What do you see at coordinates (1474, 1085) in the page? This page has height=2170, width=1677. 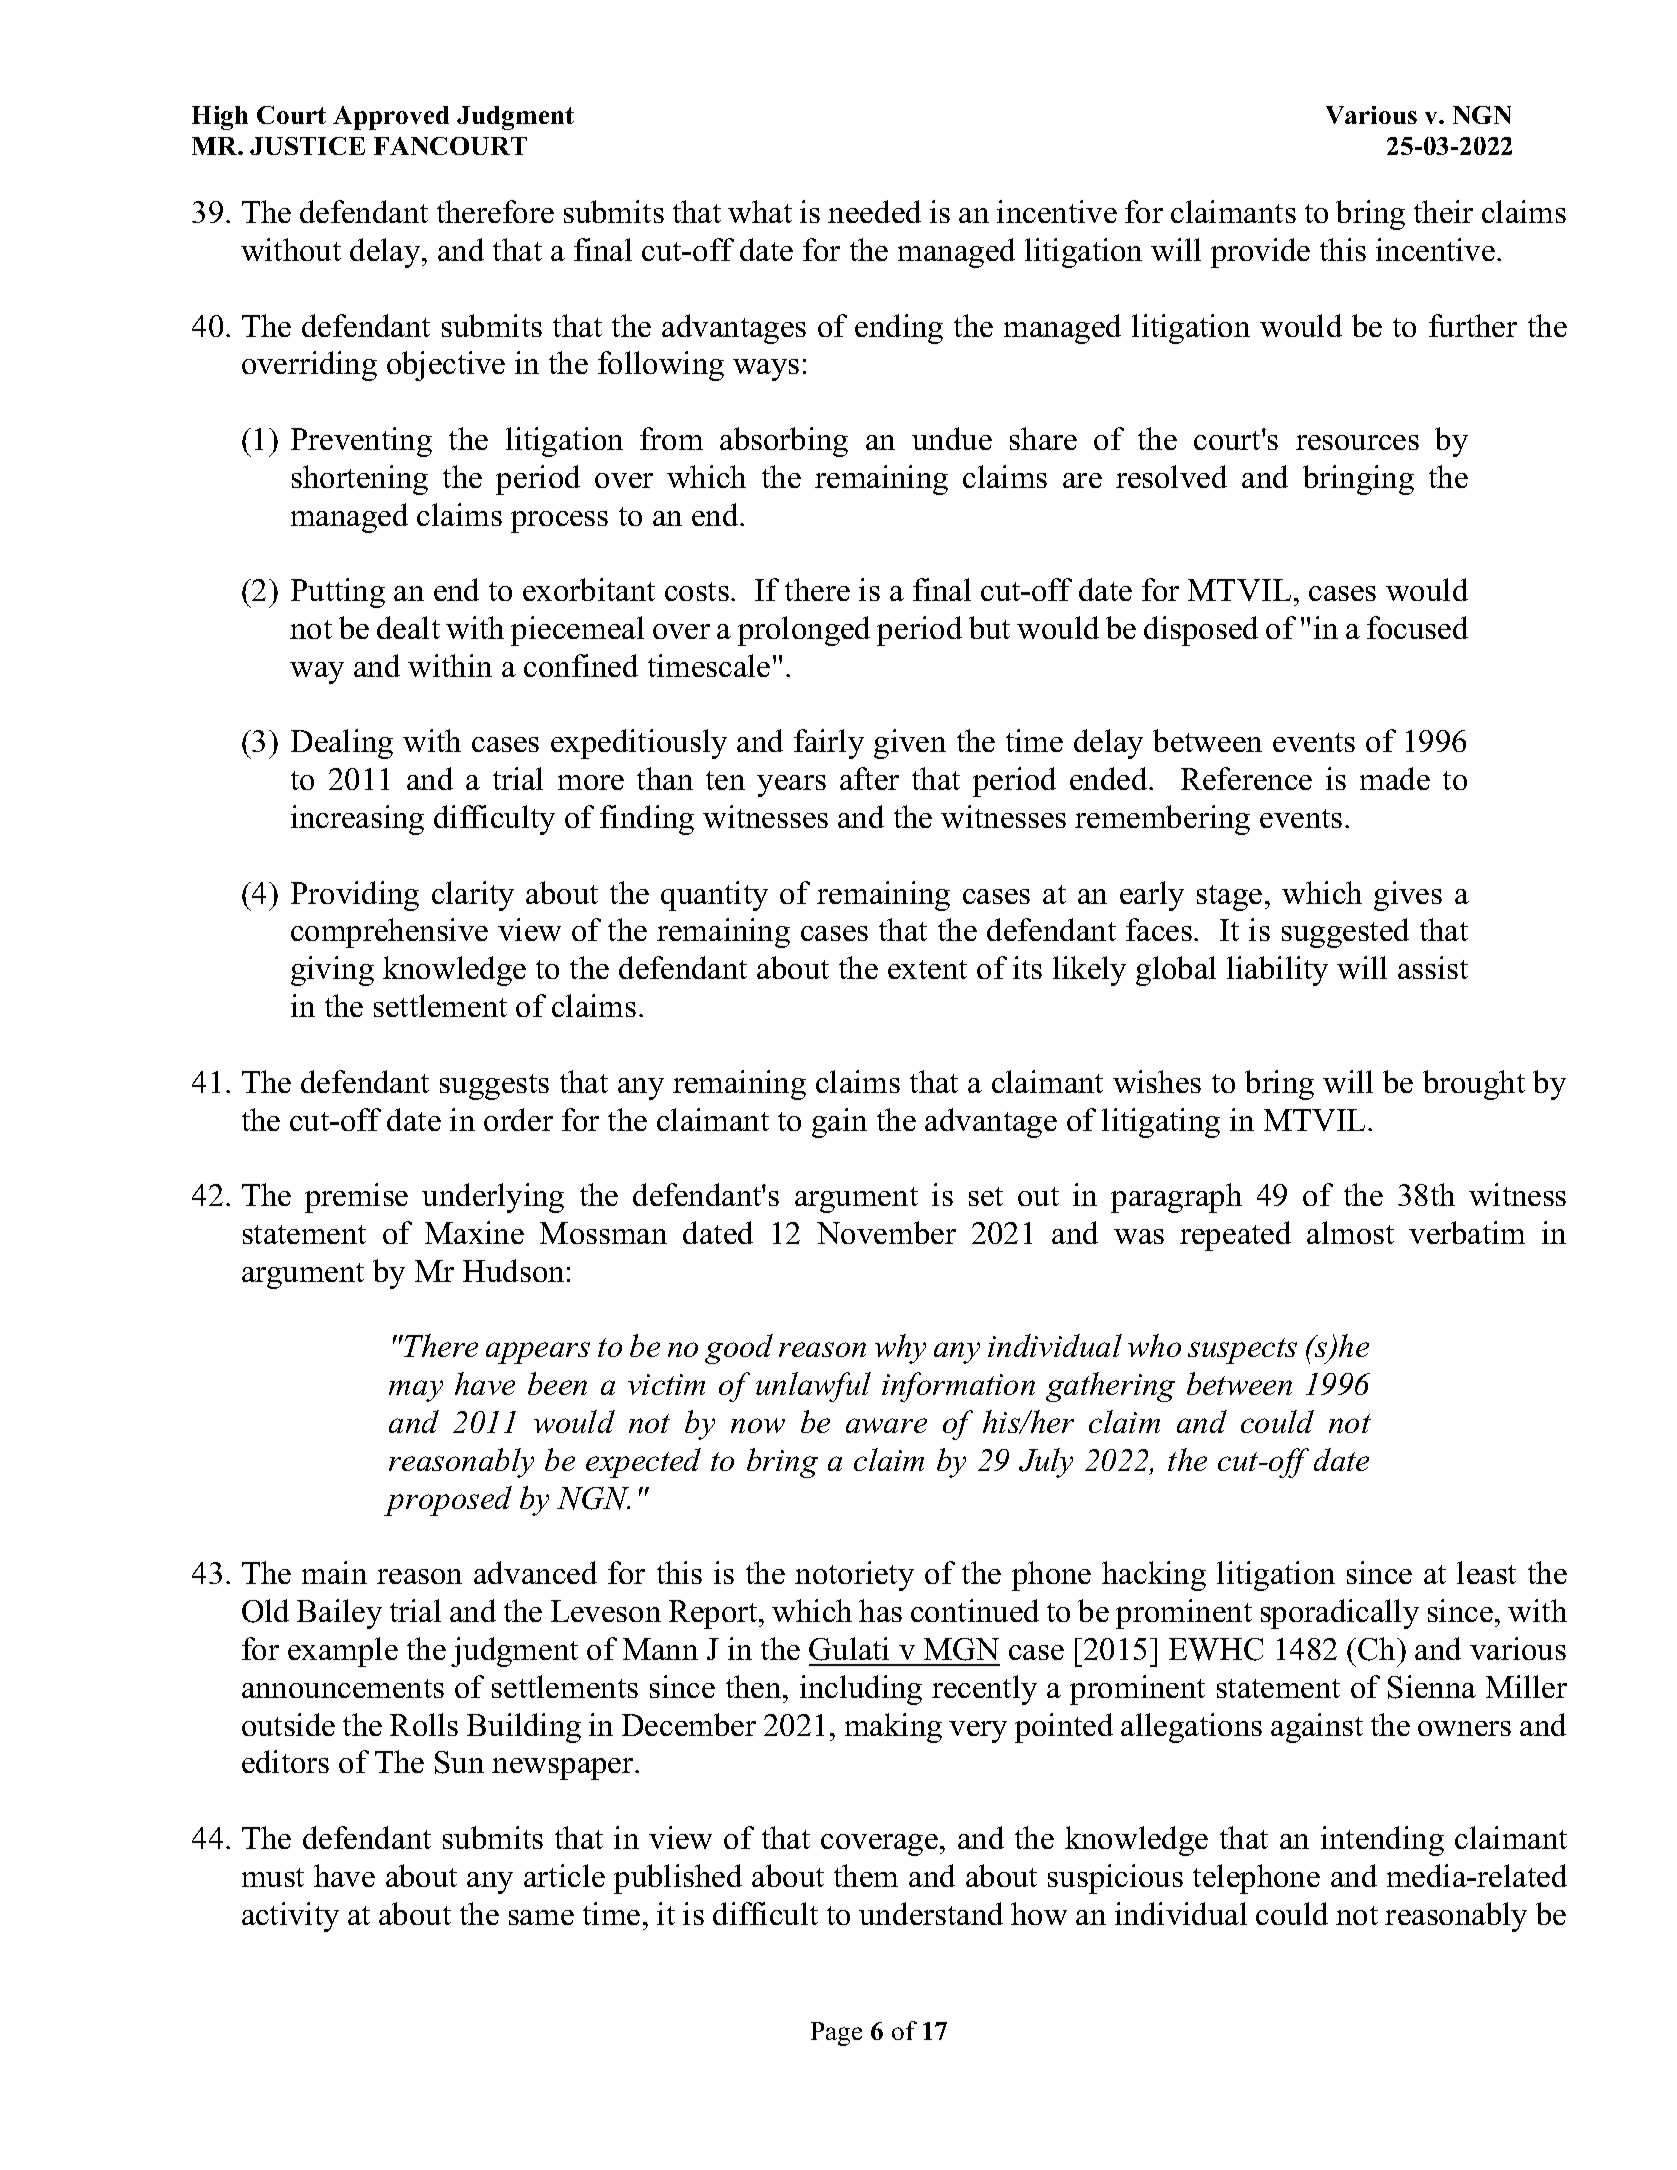 I see `brought` at bounding box center [1474, 1085].
